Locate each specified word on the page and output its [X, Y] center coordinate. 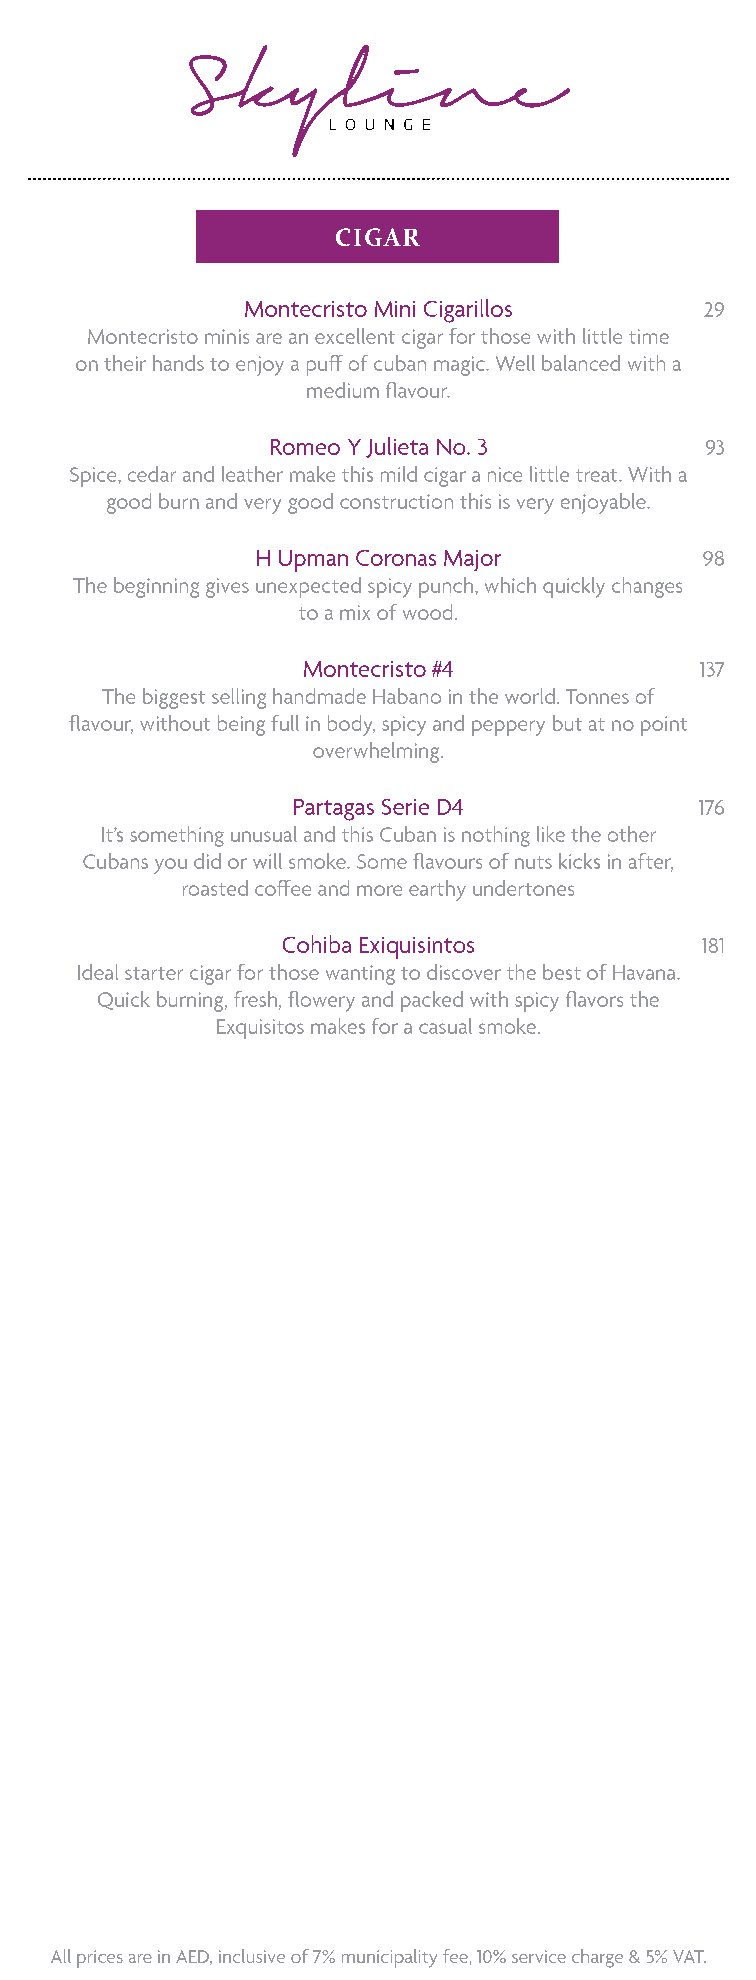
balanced [581, 363]
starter [154, 973]
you [170, 866]
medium [343, 390]
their [125, 363]
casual [445, 1026]
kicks [579, 861]
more [379, 890]
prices [100, 1959]
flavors [594, 999]
